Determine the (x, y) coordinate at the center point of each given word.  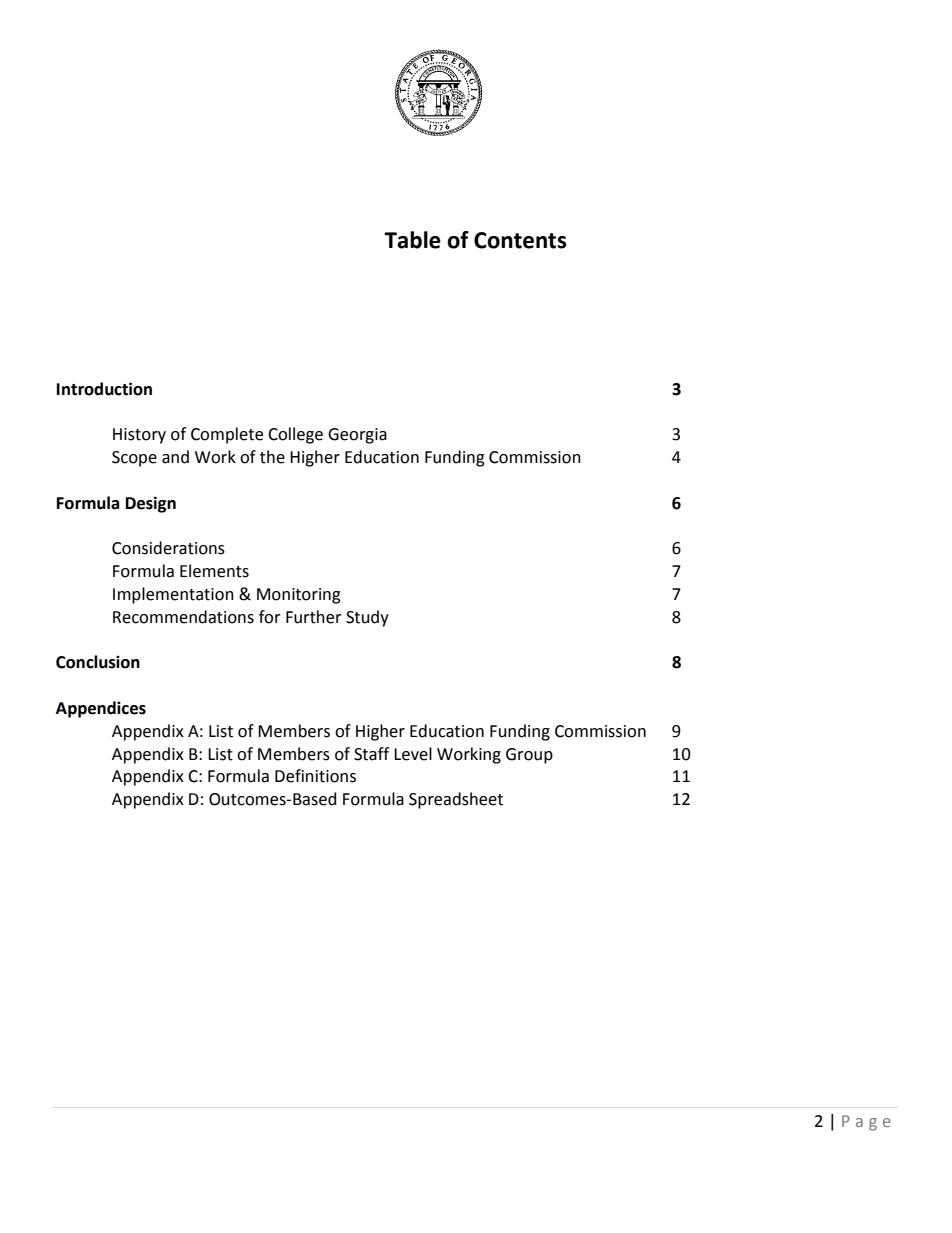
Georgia (357, 436)
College (295, 435)
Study (367, 618)
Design (151, 504)
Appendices (101, 709)
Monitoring (299, 596)
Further (314, 617)
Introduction (104, 389)
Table (412, 240)
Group (529, 756)
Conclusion (98, 662)
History (139, 436)
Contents (520, 240)
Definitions (315, 776)
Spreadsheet (456, 800)
